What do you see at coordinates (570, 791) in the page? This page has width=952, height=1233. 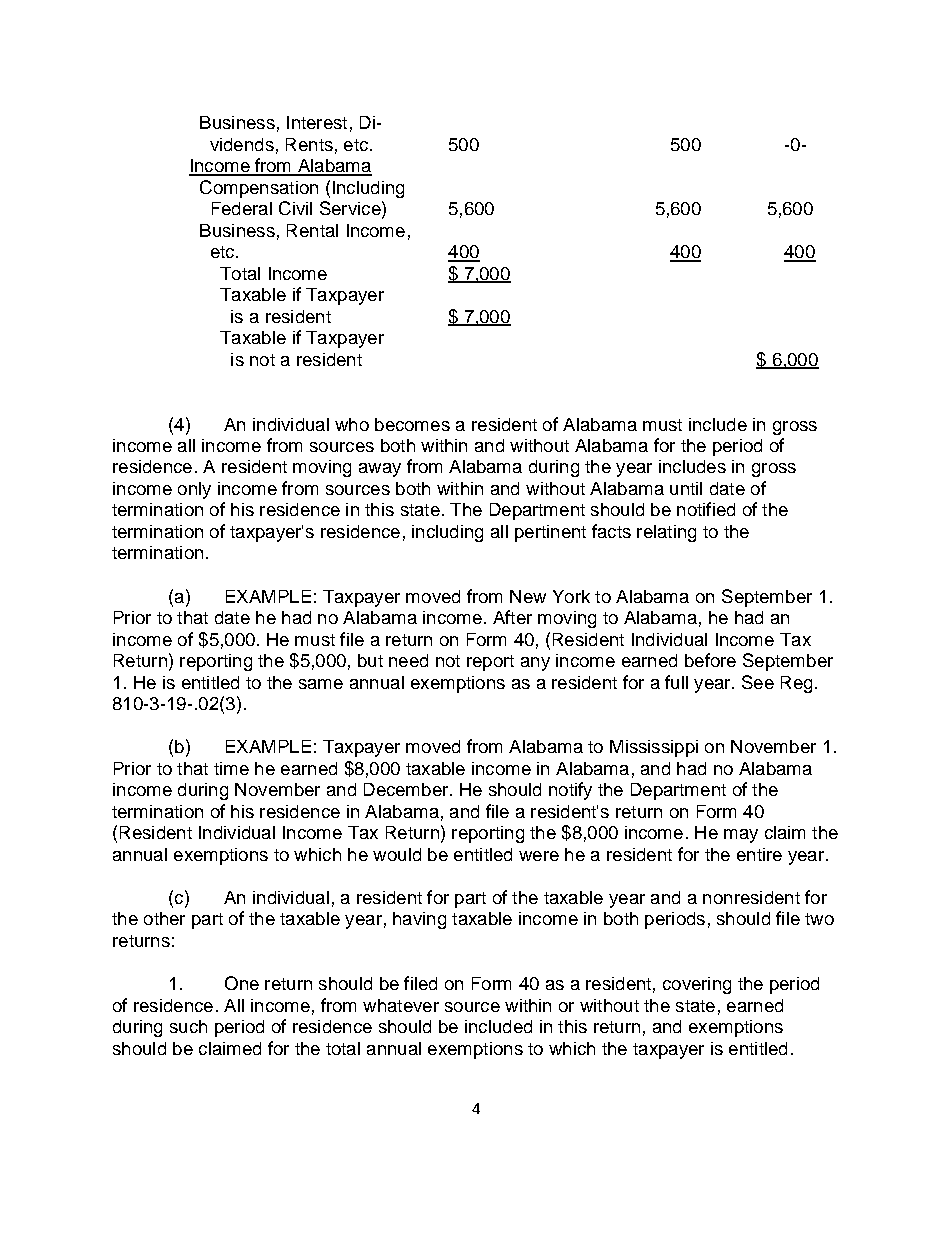 I see `notify` at bounding box center [570, 791].
